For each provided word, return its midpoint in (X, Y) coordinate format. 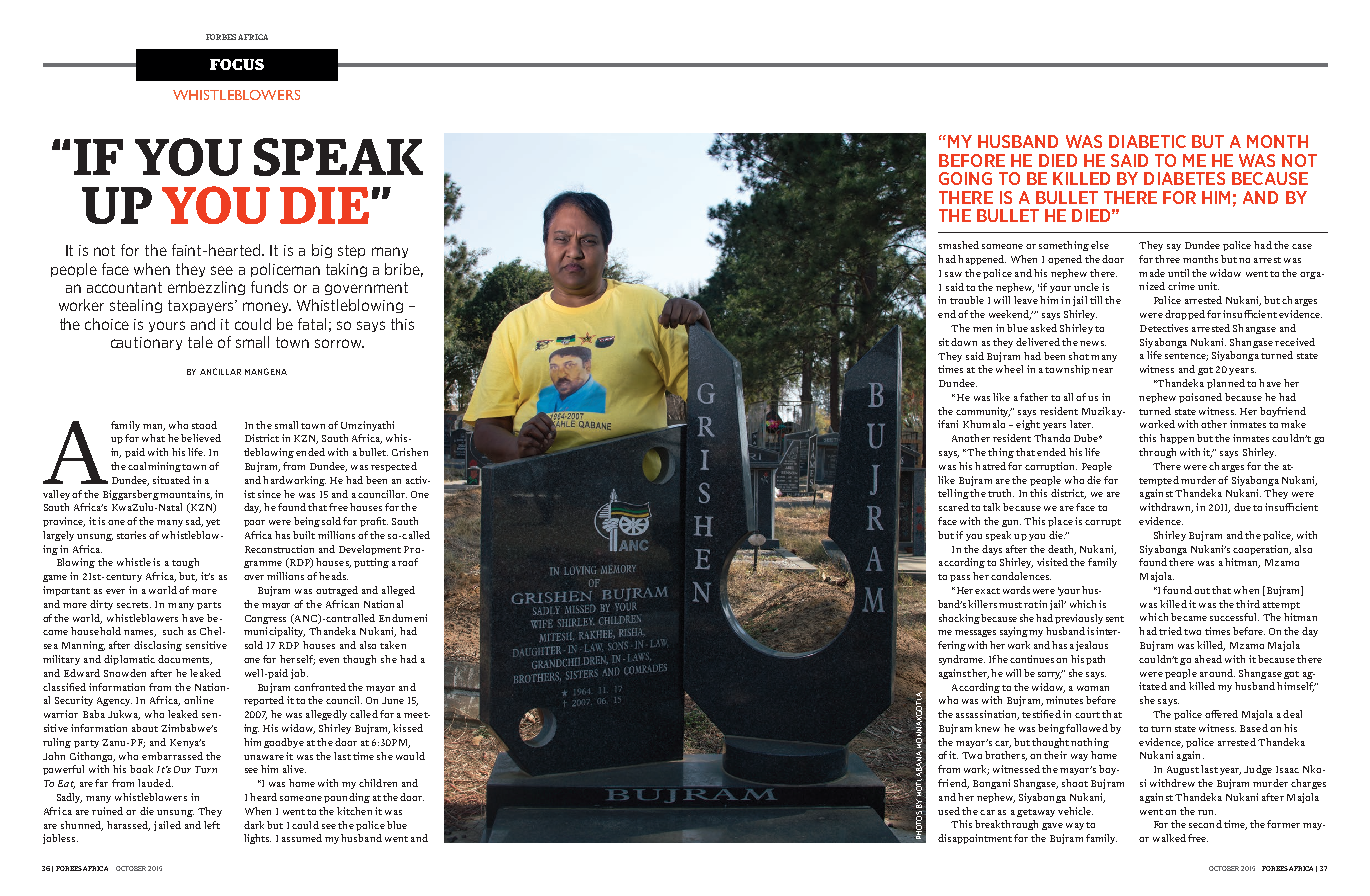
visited (1052, 562)
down (964, 342)
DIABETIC (1147, 141)
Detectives (1164, 328)
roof (408, 562)
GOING (965, 178)
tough (185, 563)
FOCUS (237, 64)
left (212, 825)
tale (200, 342)
